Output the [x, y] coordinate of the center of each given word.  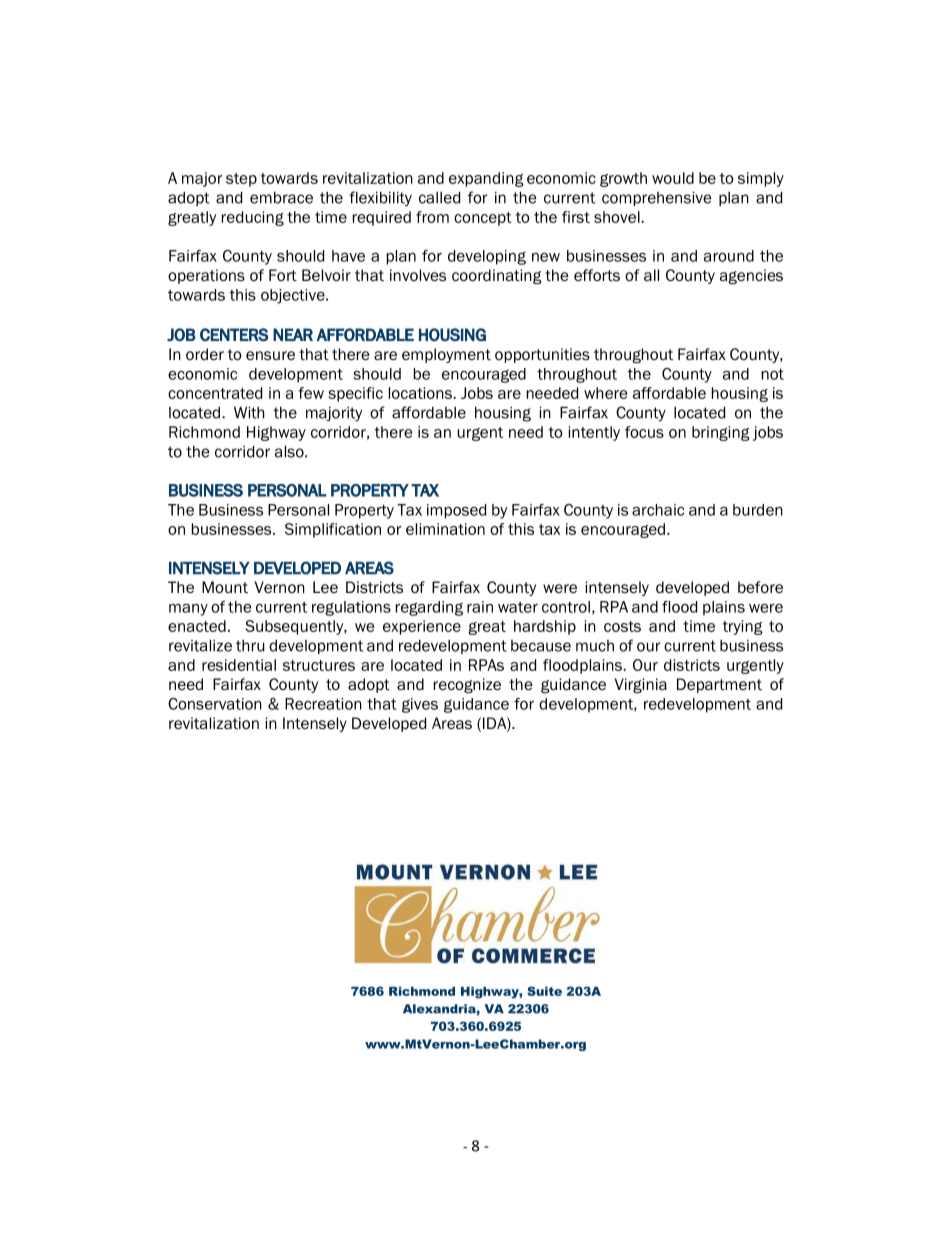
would [673, 178]
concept [483, 219]
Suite [544, 991]
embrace [281, 198]
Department [719, 685]
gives [420, 705]
